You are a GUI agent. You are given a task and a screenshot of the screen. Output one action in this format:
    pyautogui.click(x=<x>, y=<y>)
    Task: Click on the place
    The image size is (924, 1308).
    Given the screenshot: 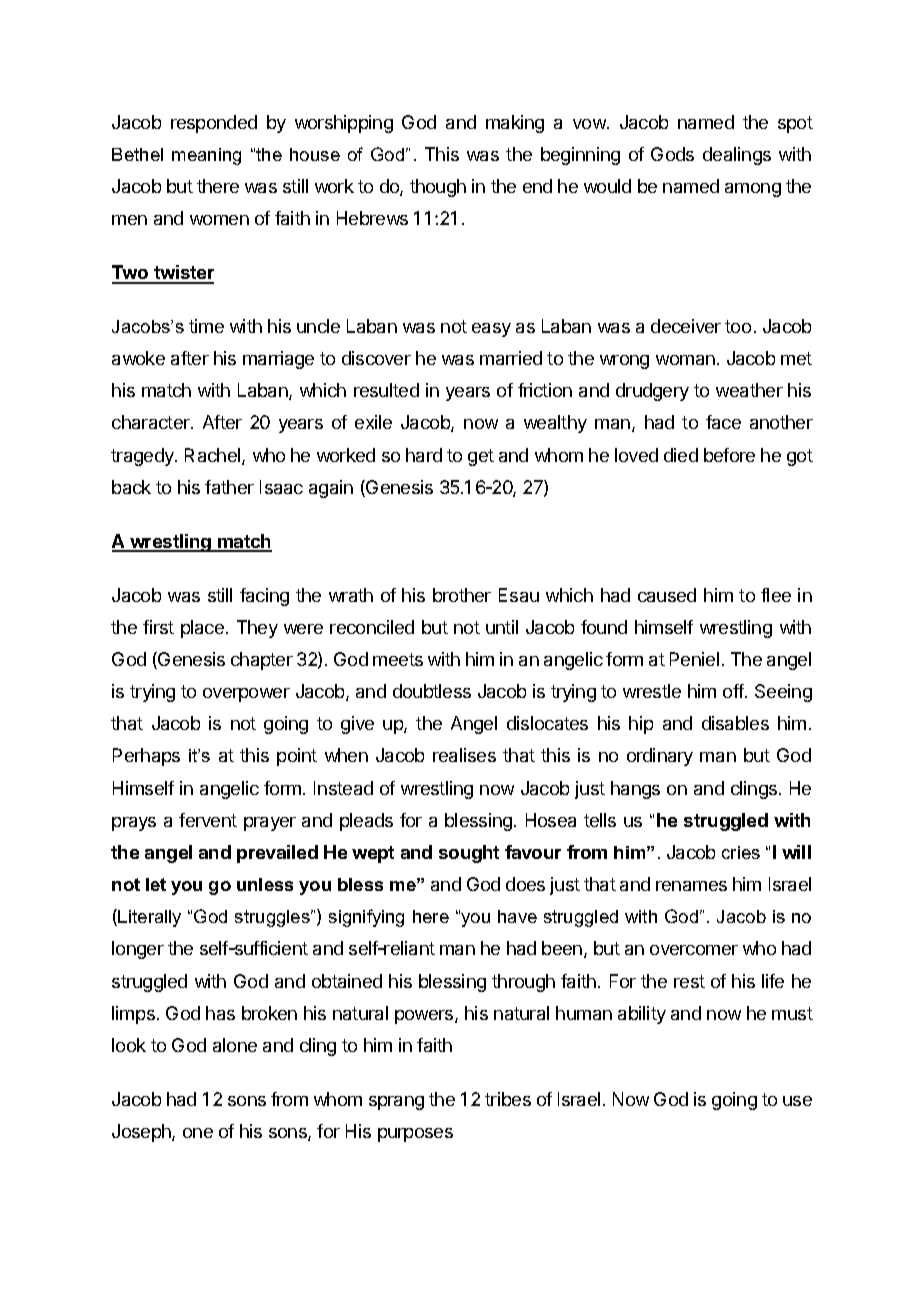 What is the action you would take?
    pyautogui.click(x=202, y=629)
